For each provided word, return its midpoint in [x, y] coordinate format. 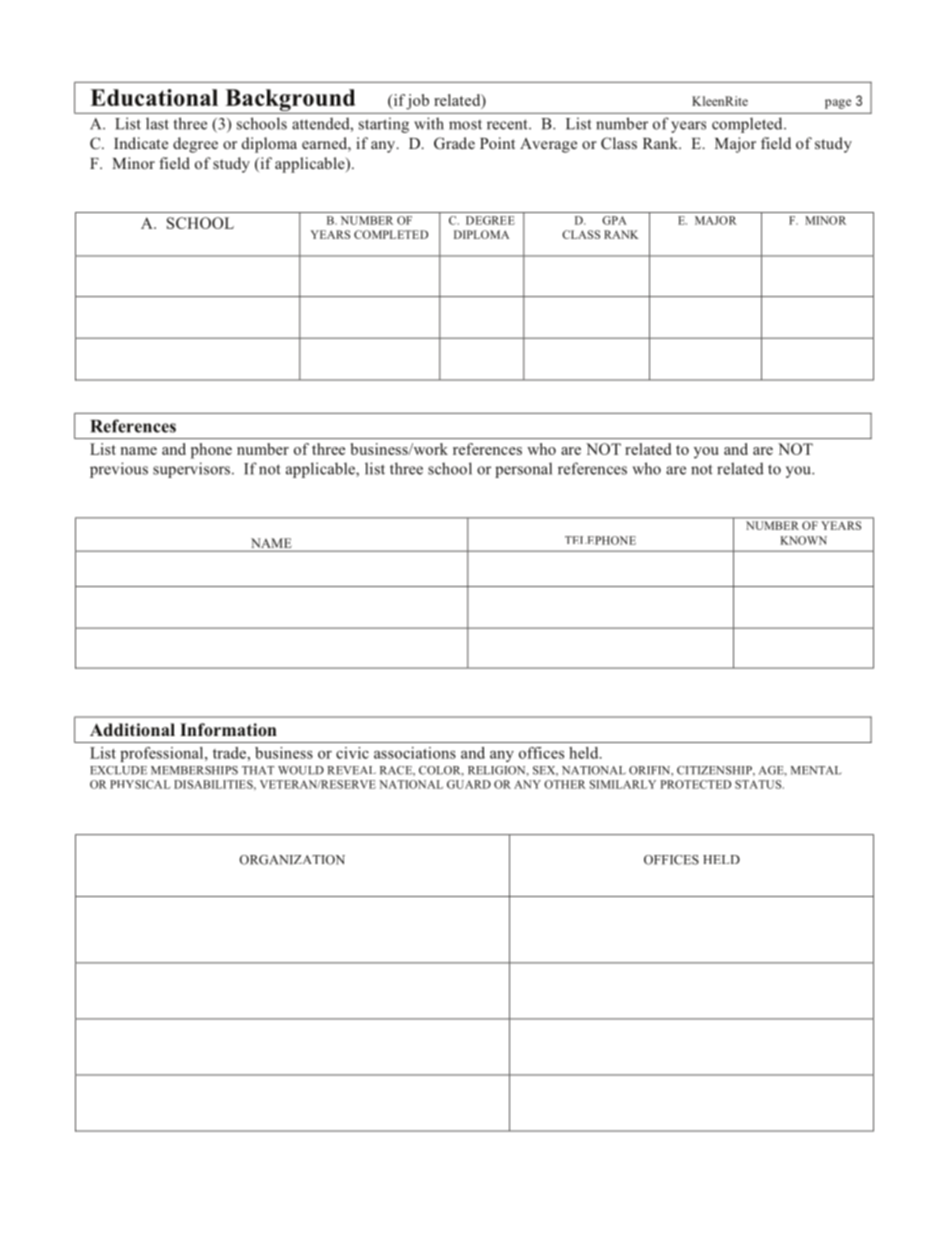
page [838, 104]
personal [523, 470]
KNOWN [803, 540]
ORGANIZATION [292, 860]
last [157, 123]
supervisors [193, 470]
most [465, 125]
